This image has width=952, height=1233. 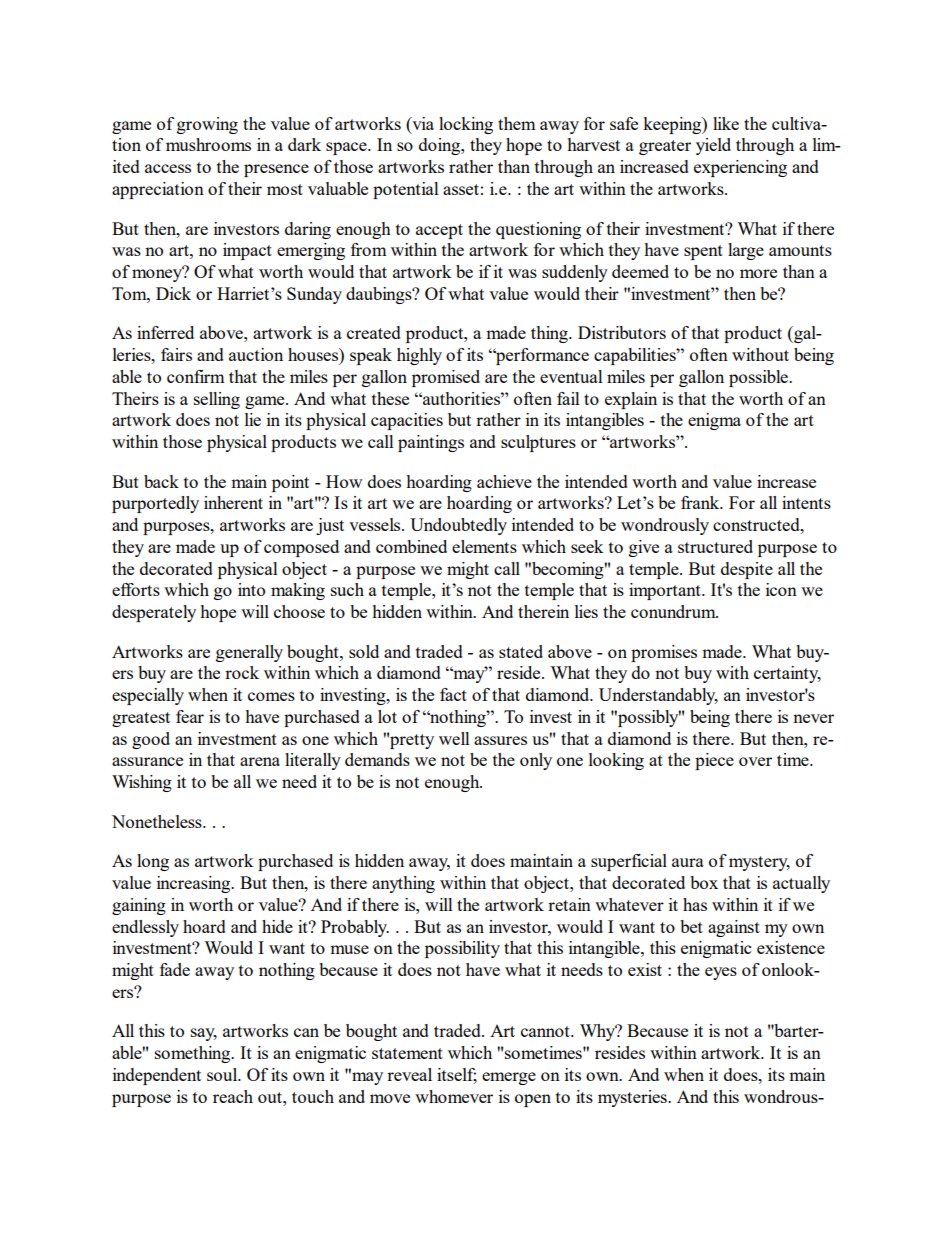 I want to click on inherent, so click(x=233, y=502).
